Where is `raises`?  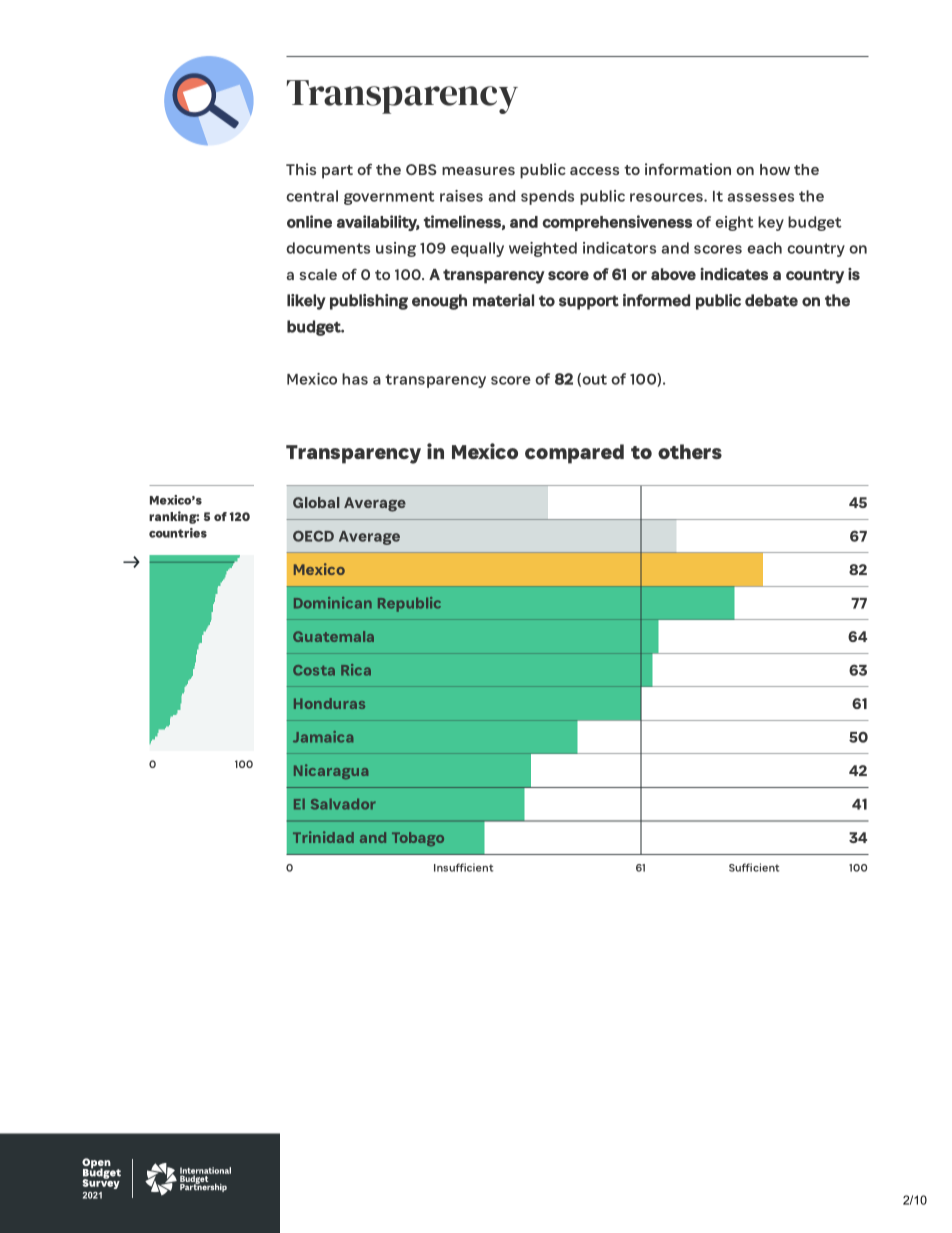 raises is located at coordinates (461, 196).
